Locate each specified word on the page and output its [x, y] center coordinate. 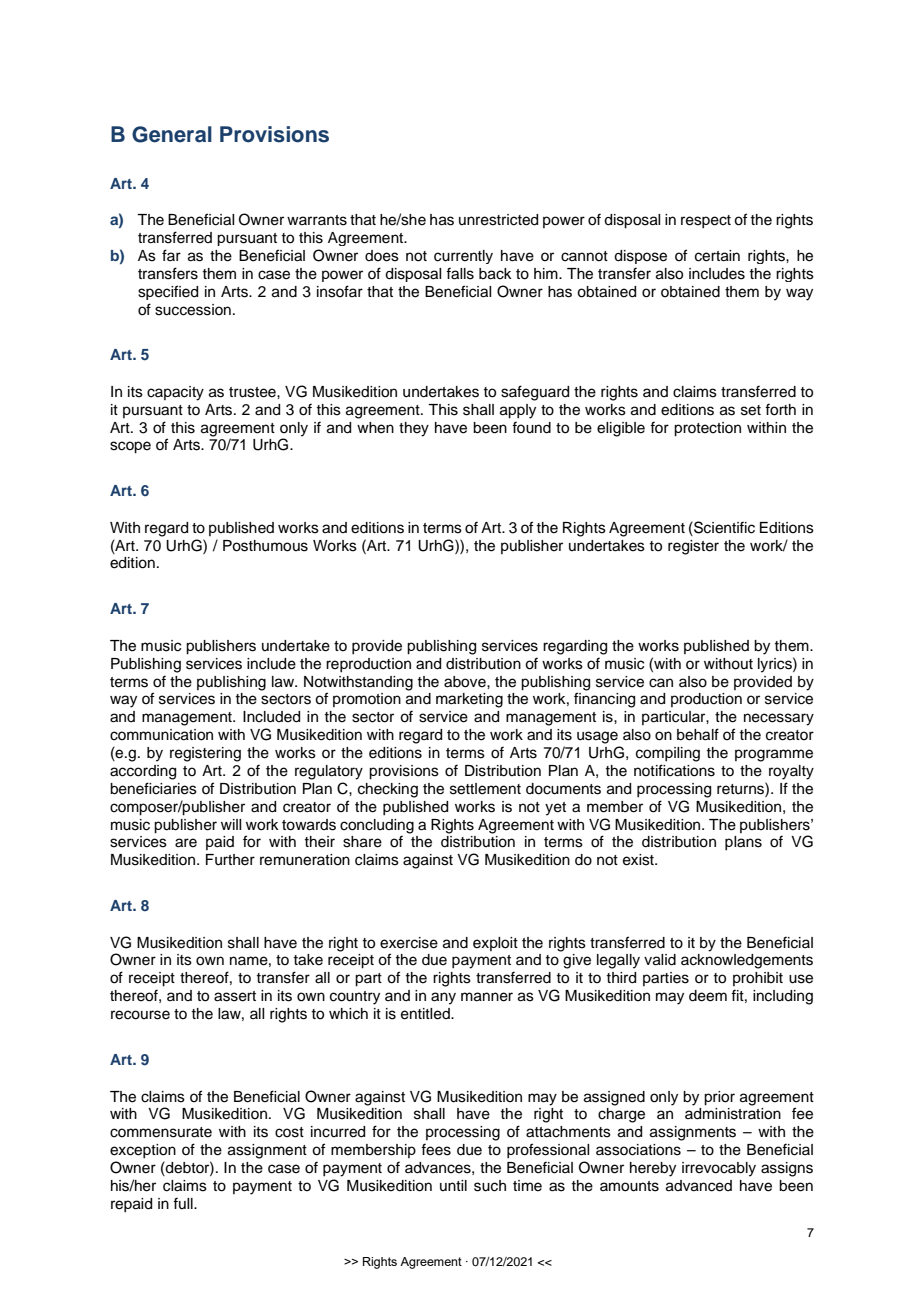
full [184, 1203]
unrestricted [498, 220]
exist [639, 860]
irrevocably [719, 1169]
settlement [485, 789]
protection [707, 429]
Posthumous [265, 546]
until [453, 1185]
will [231, 824]
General [172, 134]
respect [706, 221]
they [414, 429]
